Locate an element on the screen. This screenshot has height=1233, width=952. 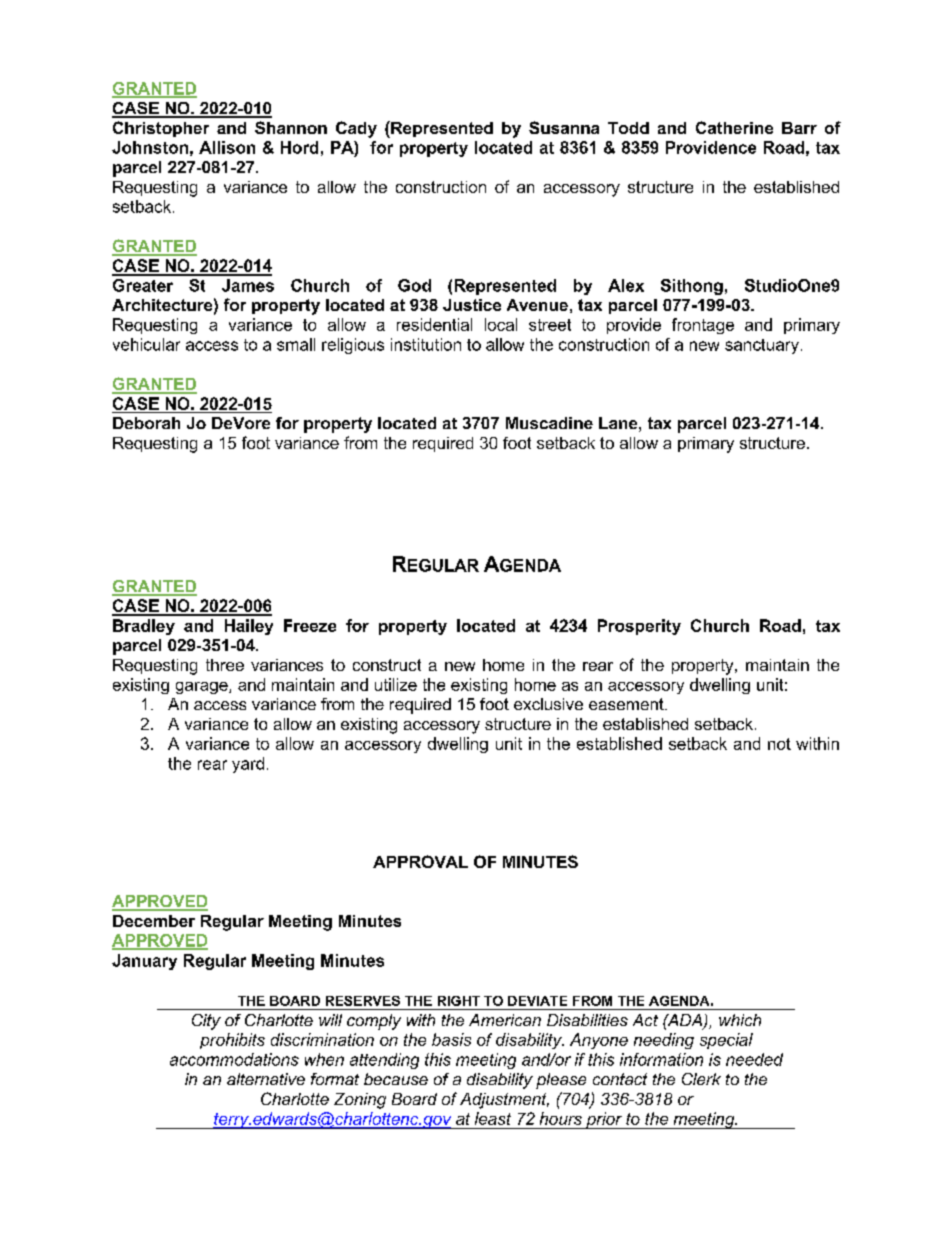
not is located at coordinates (779, 744).
